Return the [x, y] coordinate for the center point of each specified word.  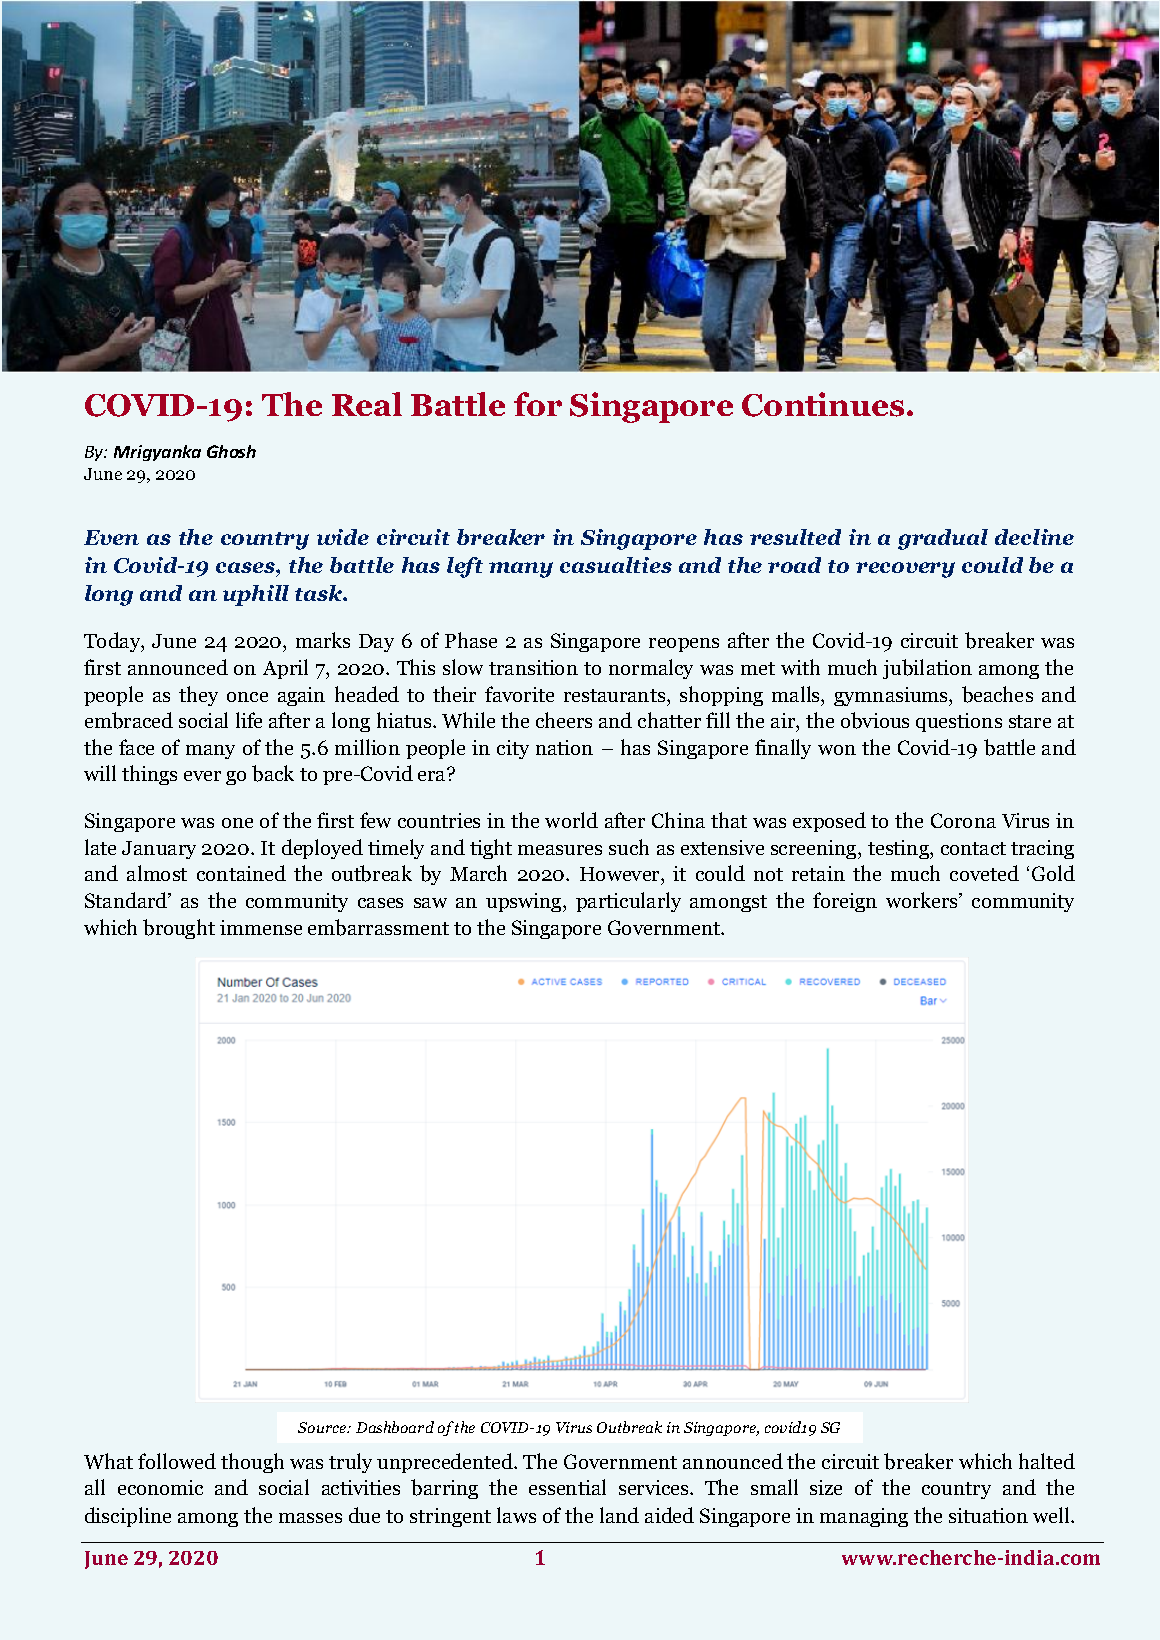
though [252, 1463]
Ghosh [231, 451]
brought [179, 929]
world [571, 820]
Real [367, 404]
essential [567, 1487]
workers [923, 900]
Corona [963, 820]
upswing [525, 902]
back [273, 773]
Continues [823, 404]
